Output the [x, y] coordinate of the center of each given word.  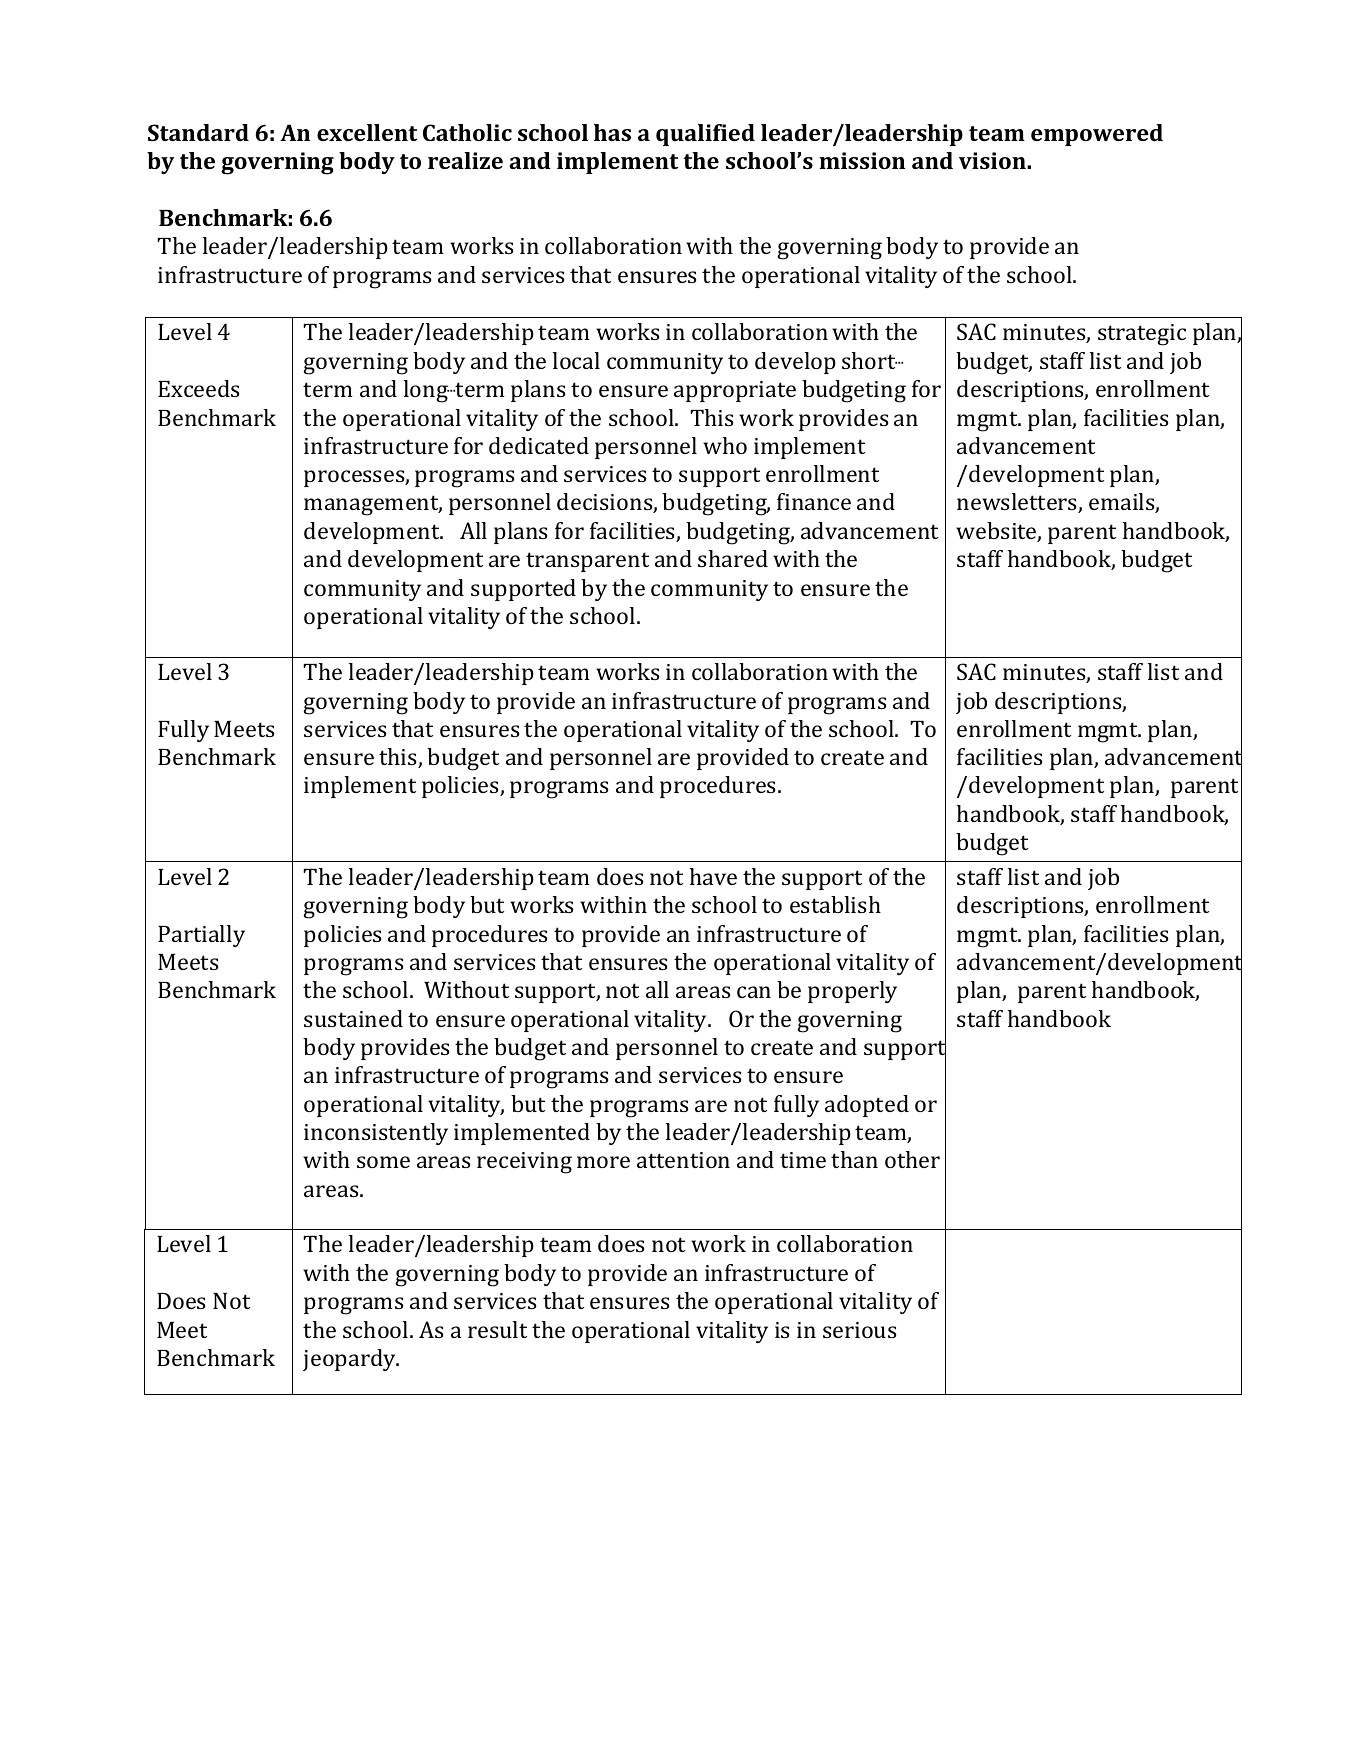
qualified [705, 135]
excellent [367, 132]
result [497, 1329]
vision [993, 160]
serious [859, 1330]
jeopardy [350, 1360]
